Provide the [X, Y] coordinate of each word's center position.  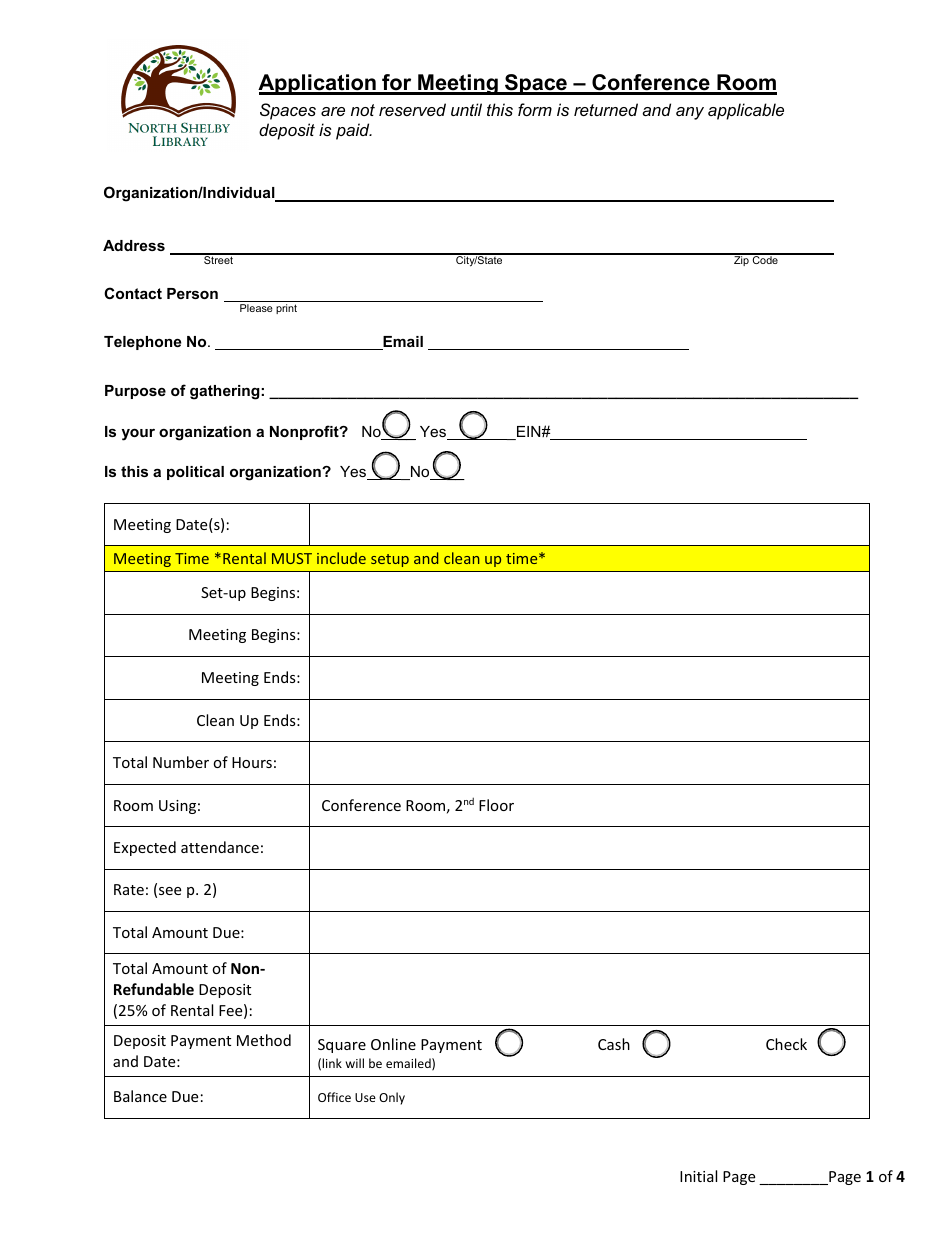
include [341, 558]
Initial [698, 1176]
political [195, 473]
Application [318, 84]
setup [390, 560]
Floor [496, 805]
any [690, 113]
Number [181, 762]
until [466, 109]
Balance [140, 1096]
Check [786, 1044]
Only [392, 1098]
